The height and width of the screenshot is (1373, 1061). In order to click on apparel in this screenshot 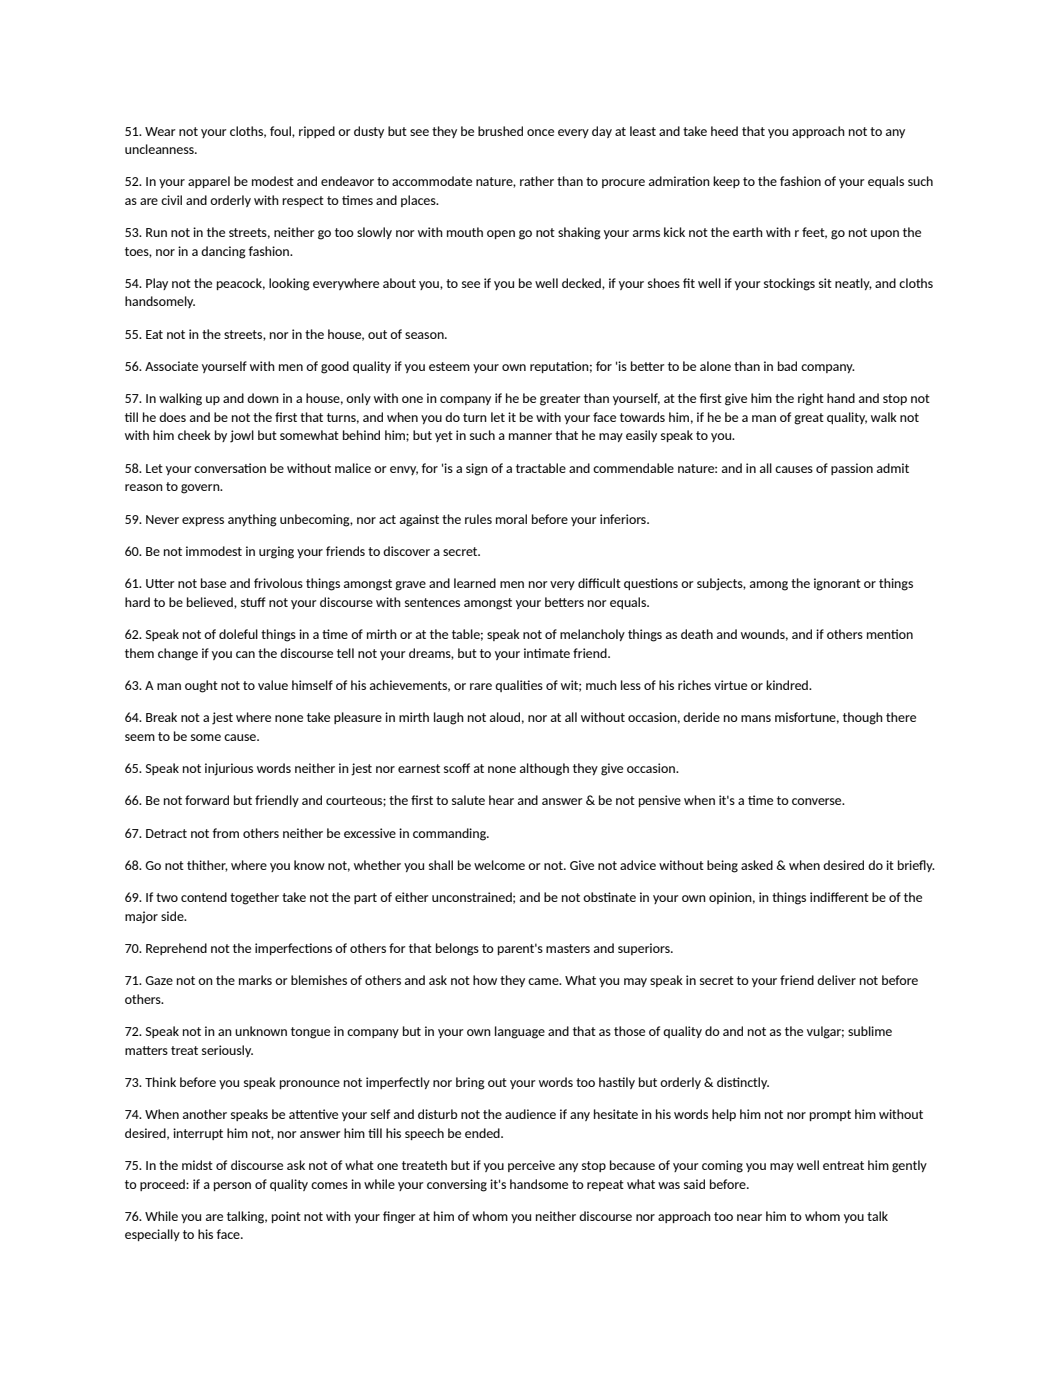, I will do `click(209, 182)`.
